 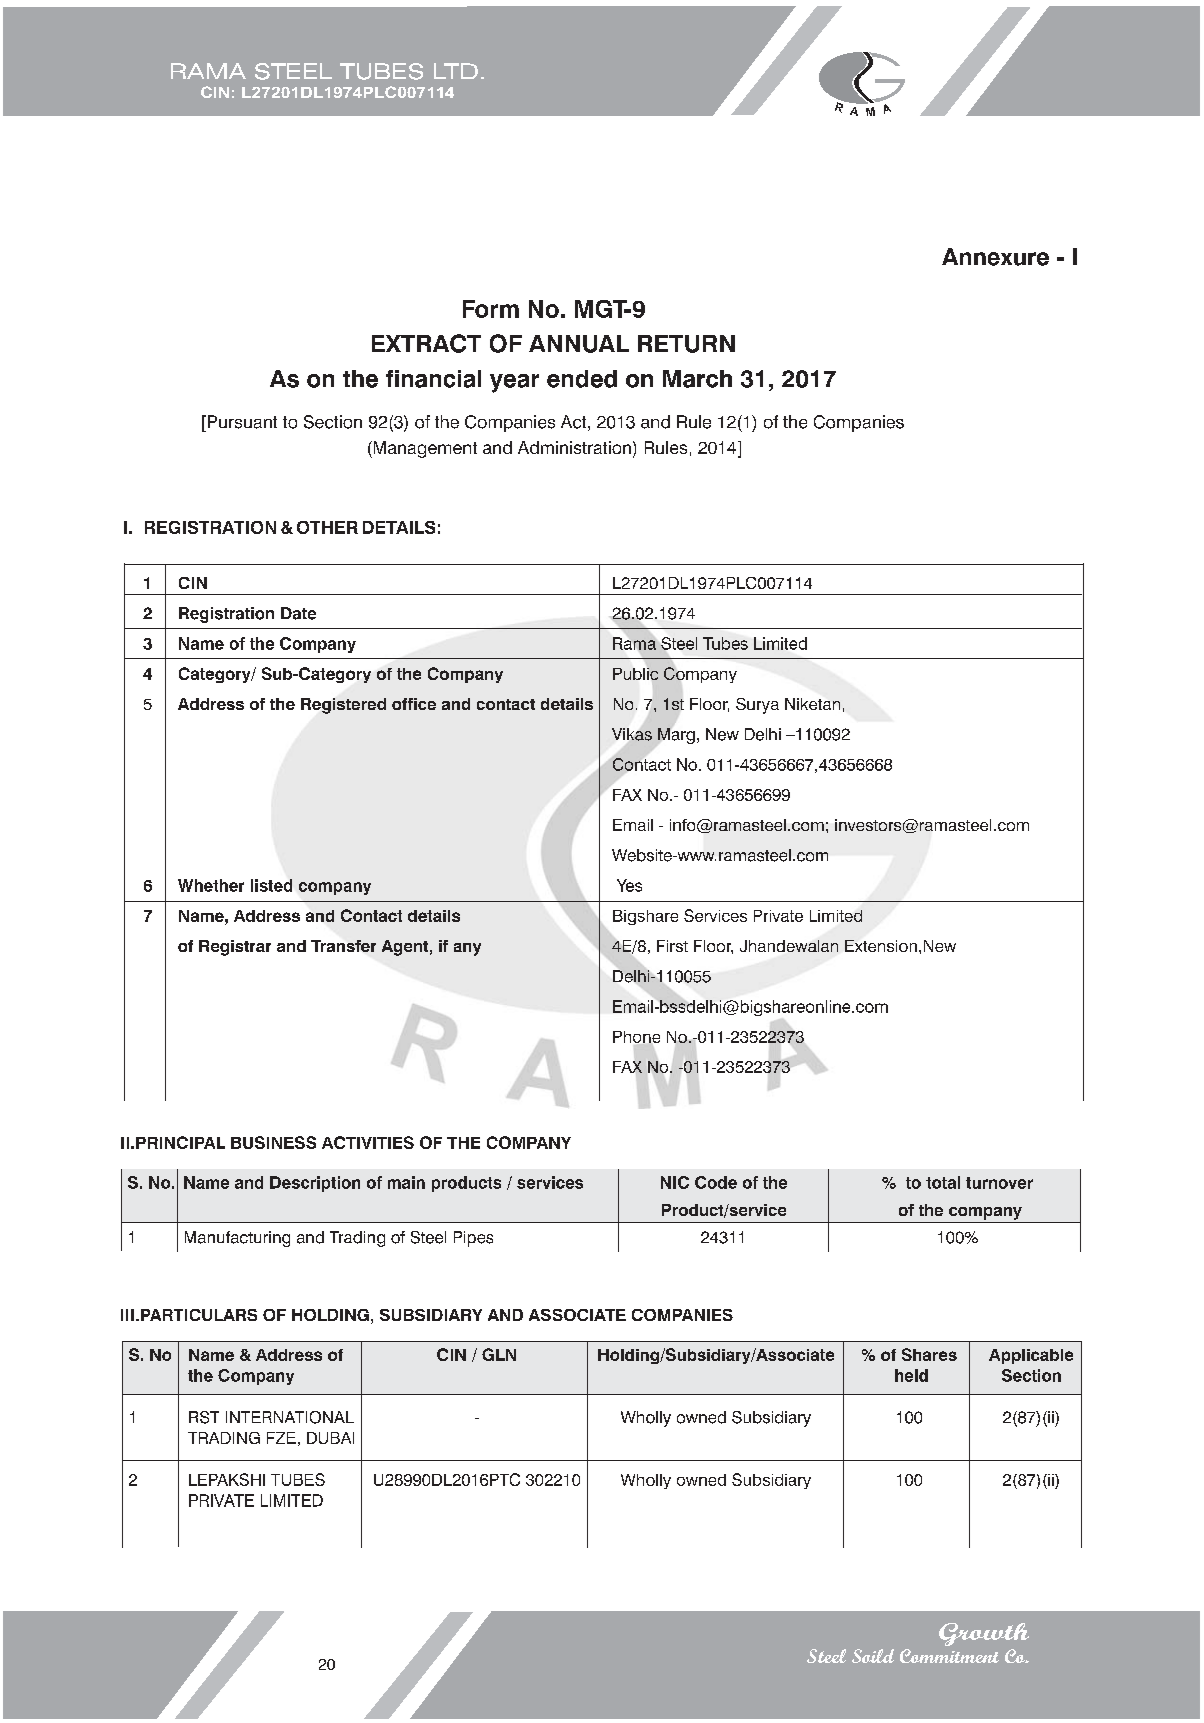 What do you see at coordinates (227, 1479) in the page?
I see `LEPAKSHI` at bounding box center [227, 1479].
